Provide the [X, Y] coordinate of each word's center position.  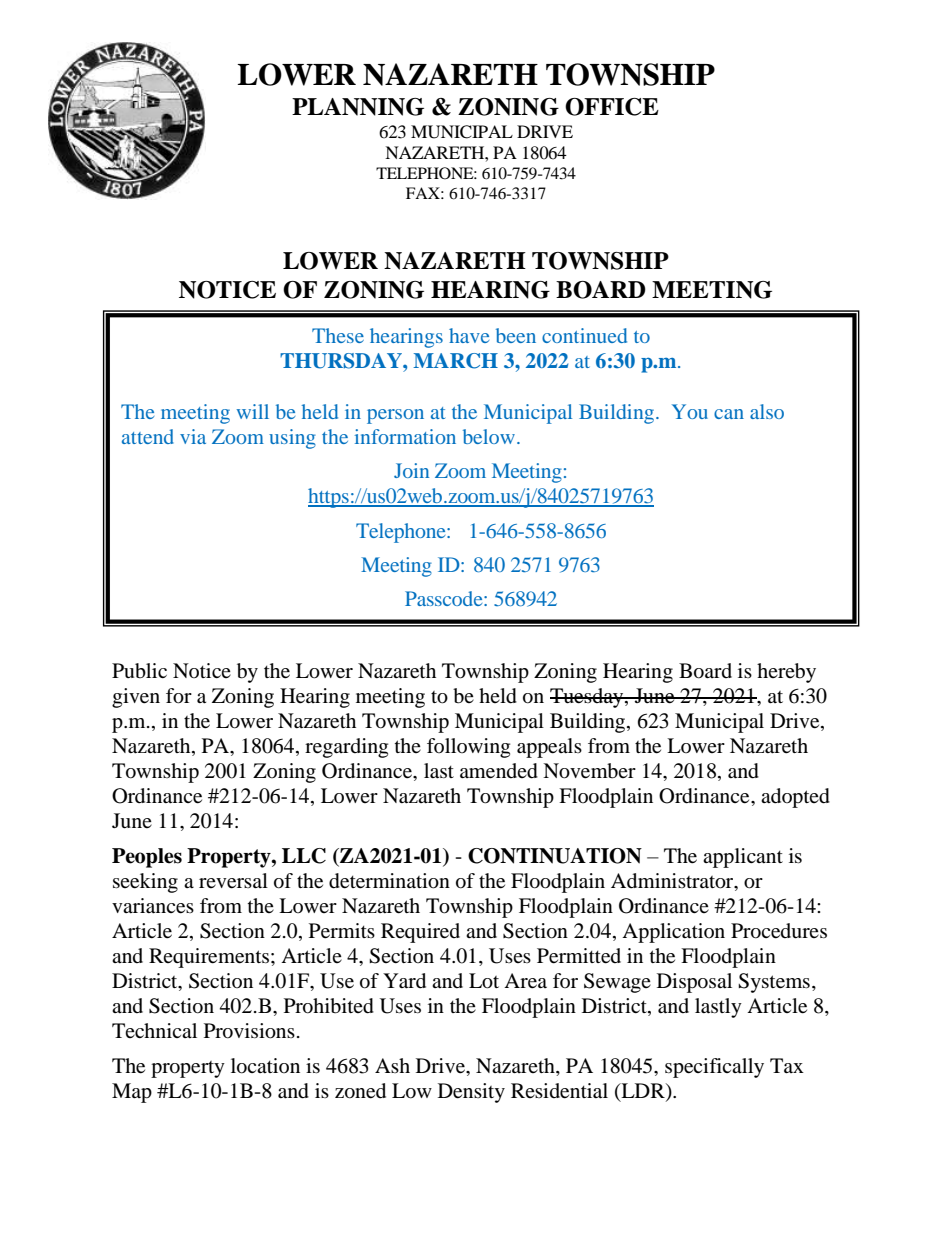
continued [584, 335]
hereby [786, 673]
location [265, 1066]
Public [139, 671]
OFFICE [612, 107]
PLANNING [358, 107]
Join [411, 470]
